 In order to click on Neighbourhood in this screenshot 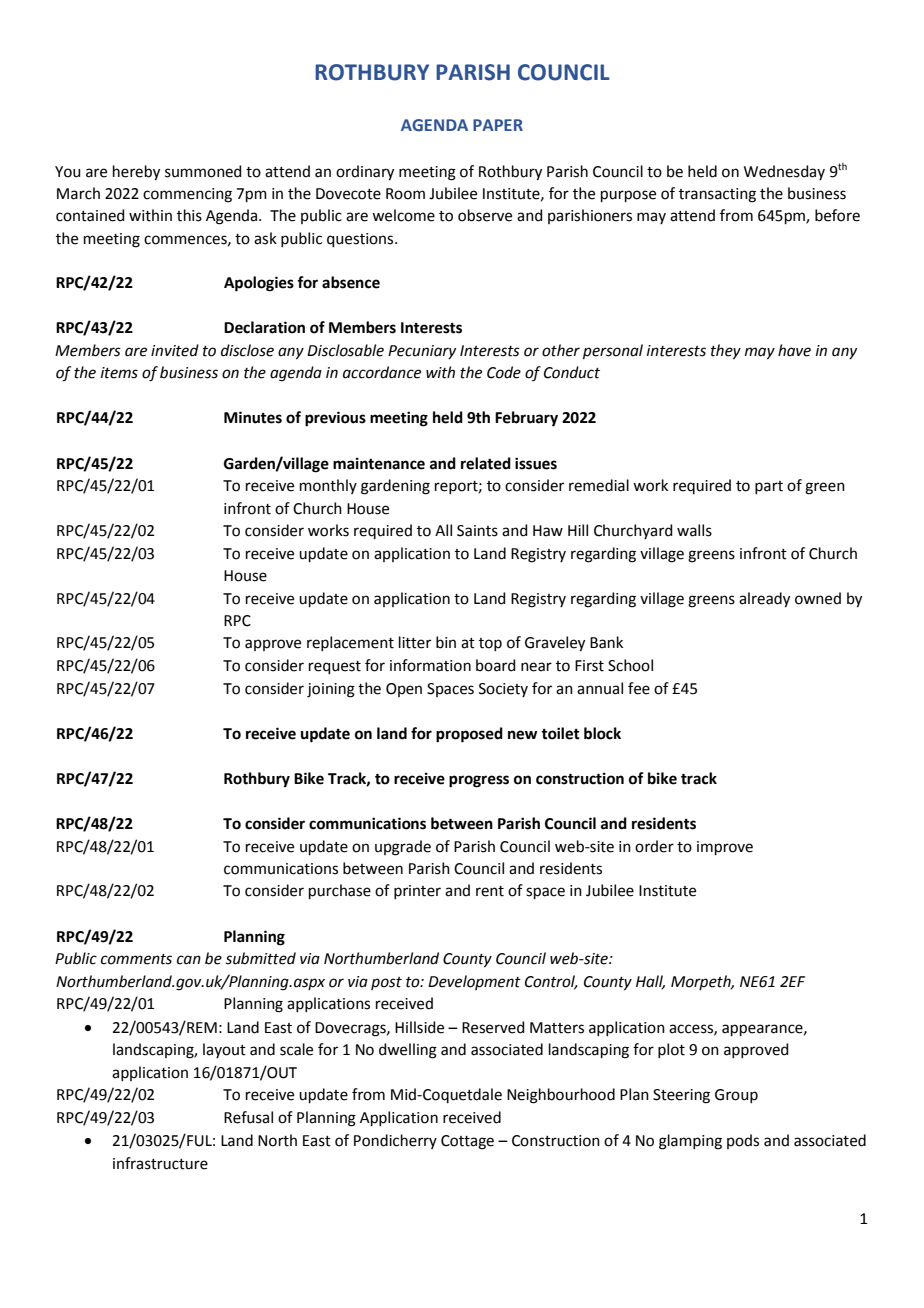, I will do `click(561, 1096)`.
